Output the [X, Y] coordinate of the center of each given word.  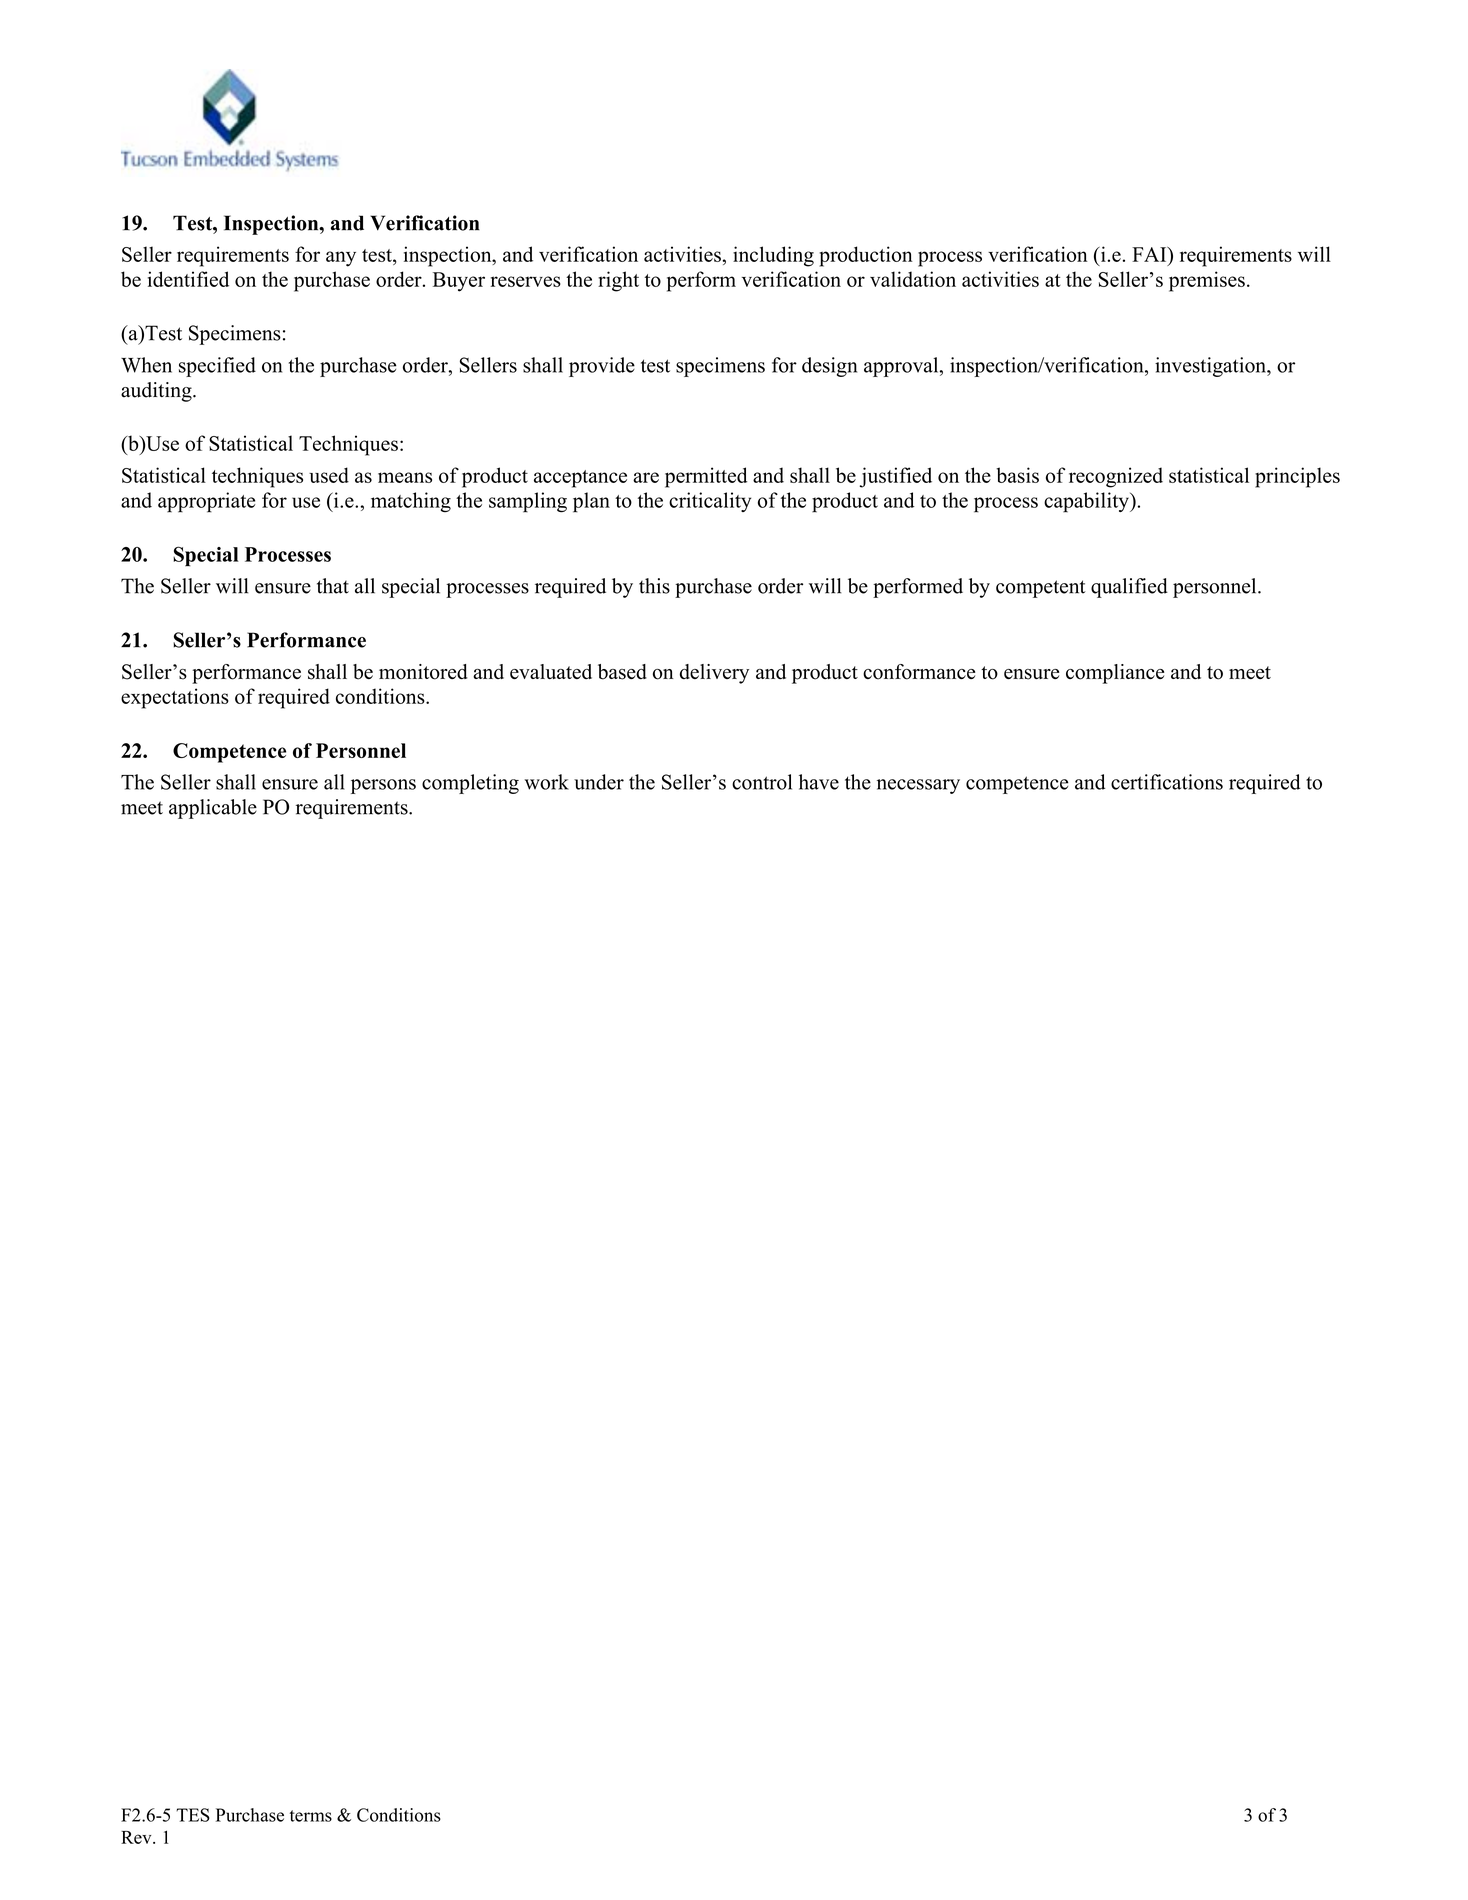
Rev [137, 1837]
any [341, 259]
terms [311, 1816]
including [773, 256]
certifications [1167, 782]
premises [1207, 281]
